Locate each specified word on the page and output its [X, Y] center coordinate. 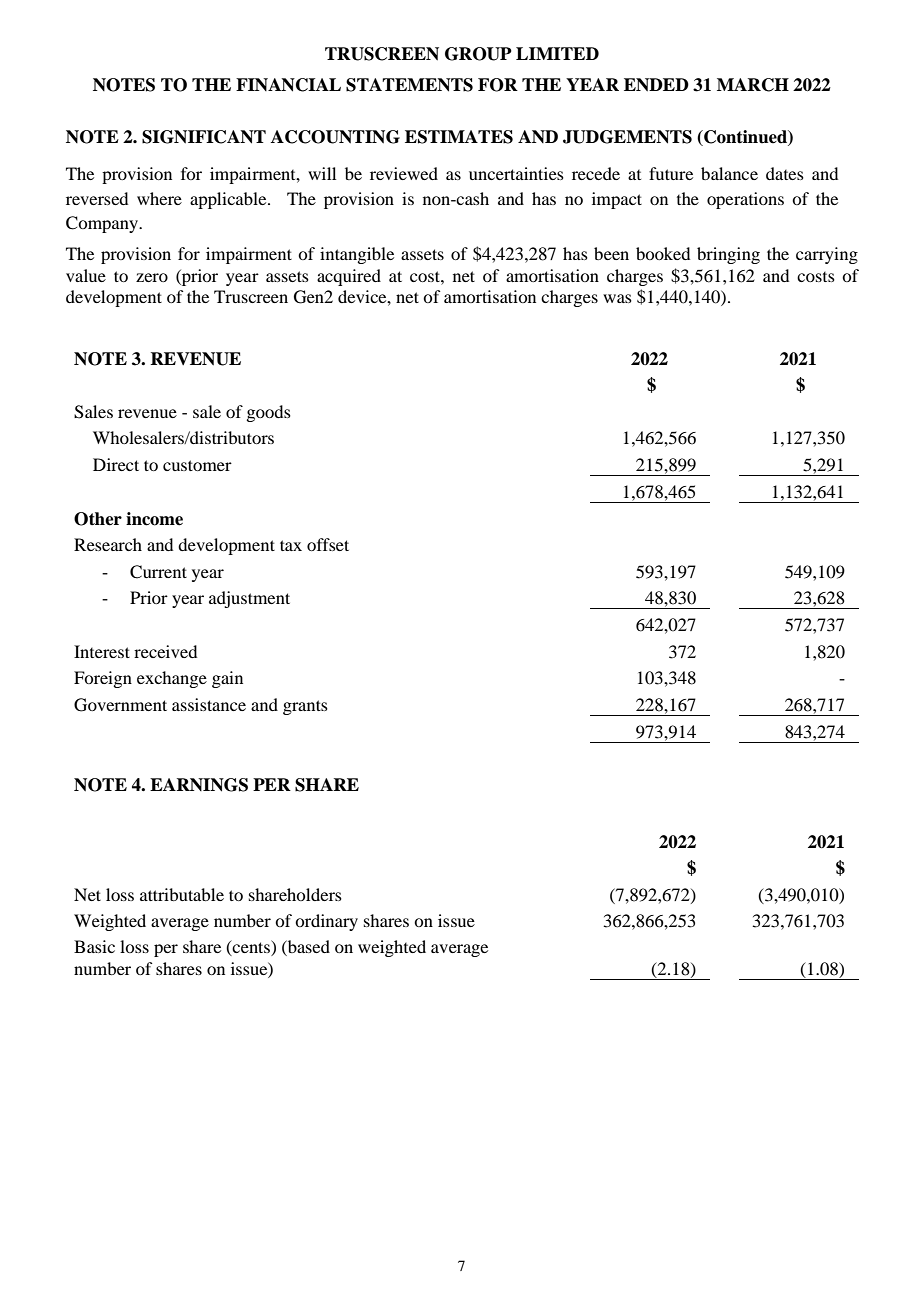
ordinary [326, 922]
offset [328, 544]
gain [227, 679]
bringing [728, 255]
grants [305, 707]
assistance [209, 704]
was [617, 298]
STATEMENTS [409, 85]
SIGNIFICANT [204, 137]
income [154, 519]
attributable [182, 894]
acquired [349, 277]
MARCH [753, 85]
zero [152, 277]
